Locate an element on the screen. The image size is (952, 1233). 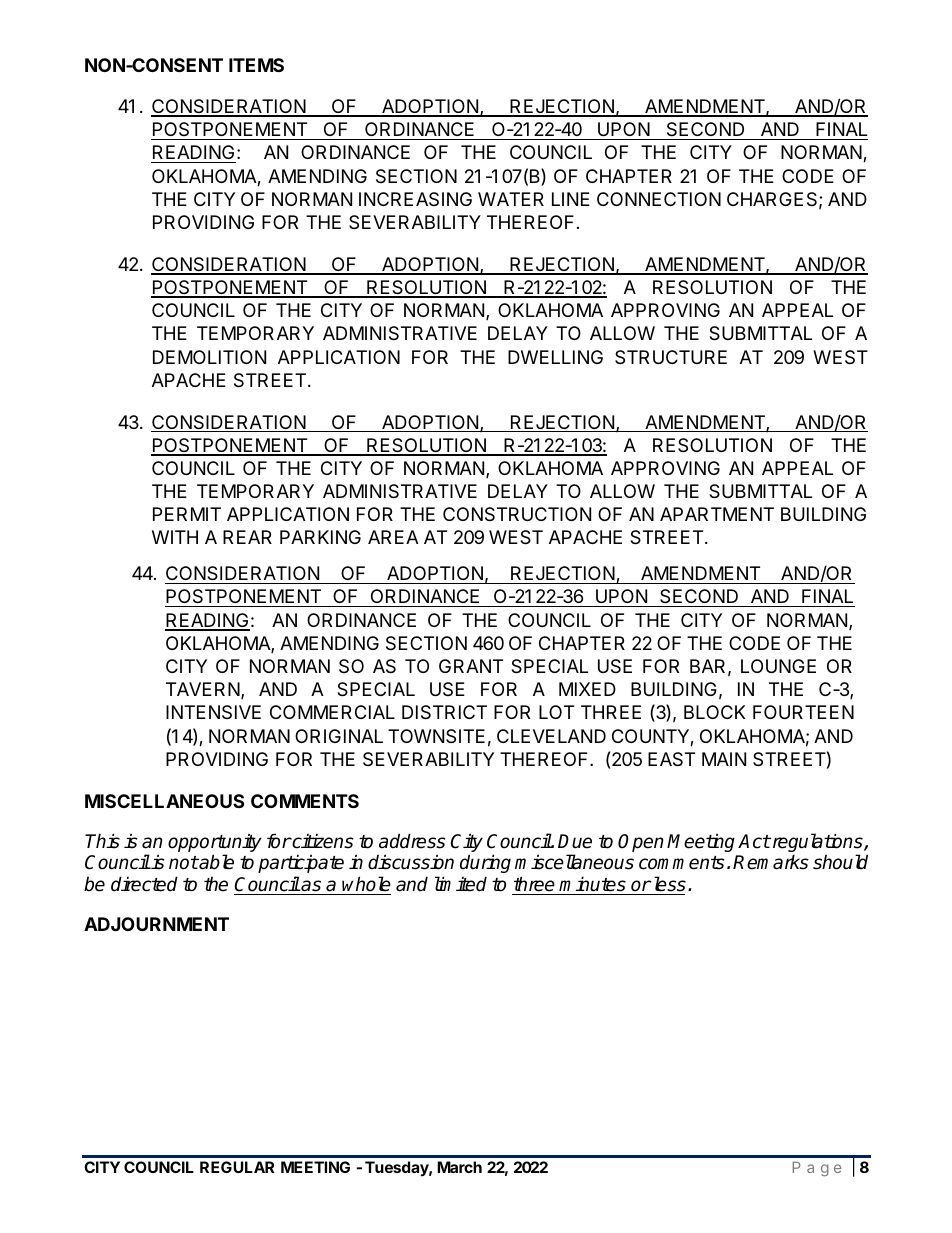
MAIN is located at coordinates (724, 759).
